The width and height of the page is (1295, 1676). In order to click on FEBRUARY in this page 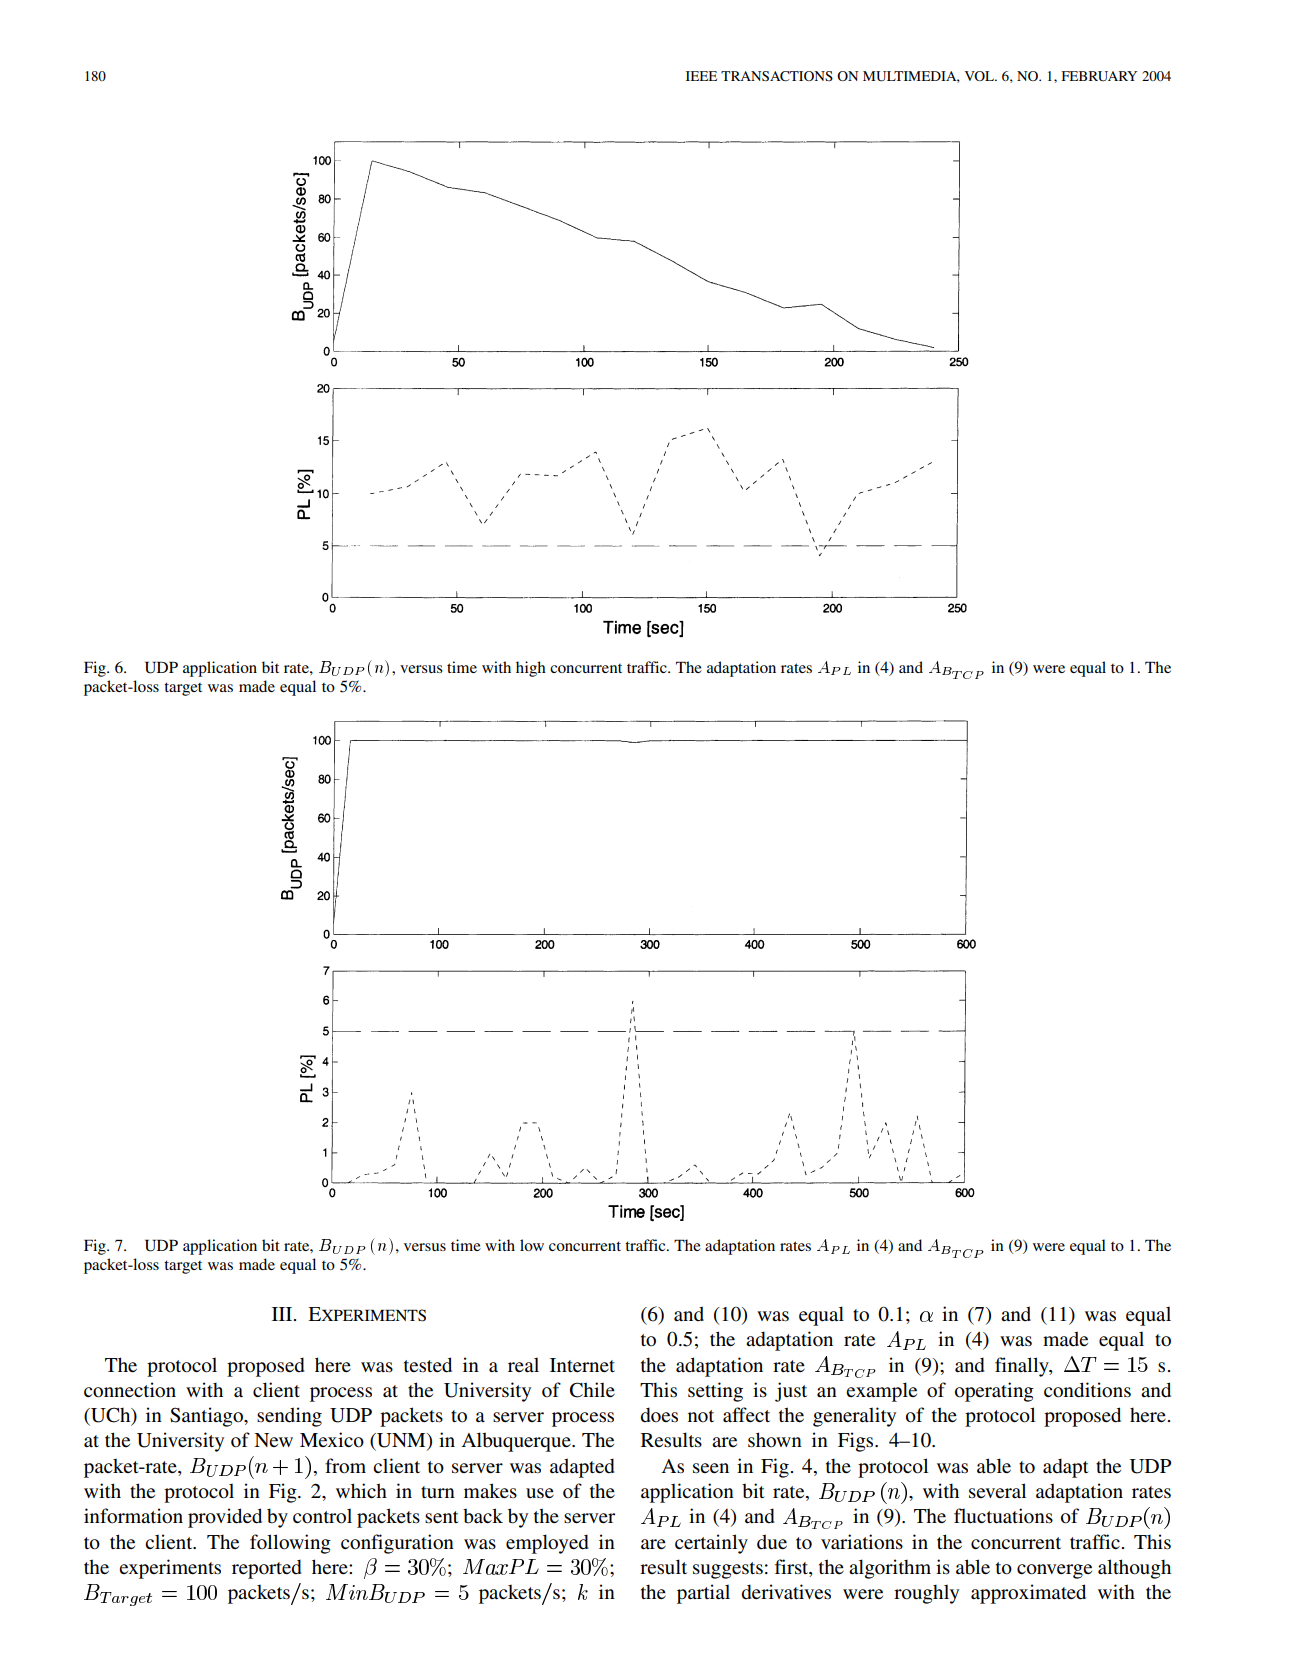, I will do `click(1099, 76)`.
